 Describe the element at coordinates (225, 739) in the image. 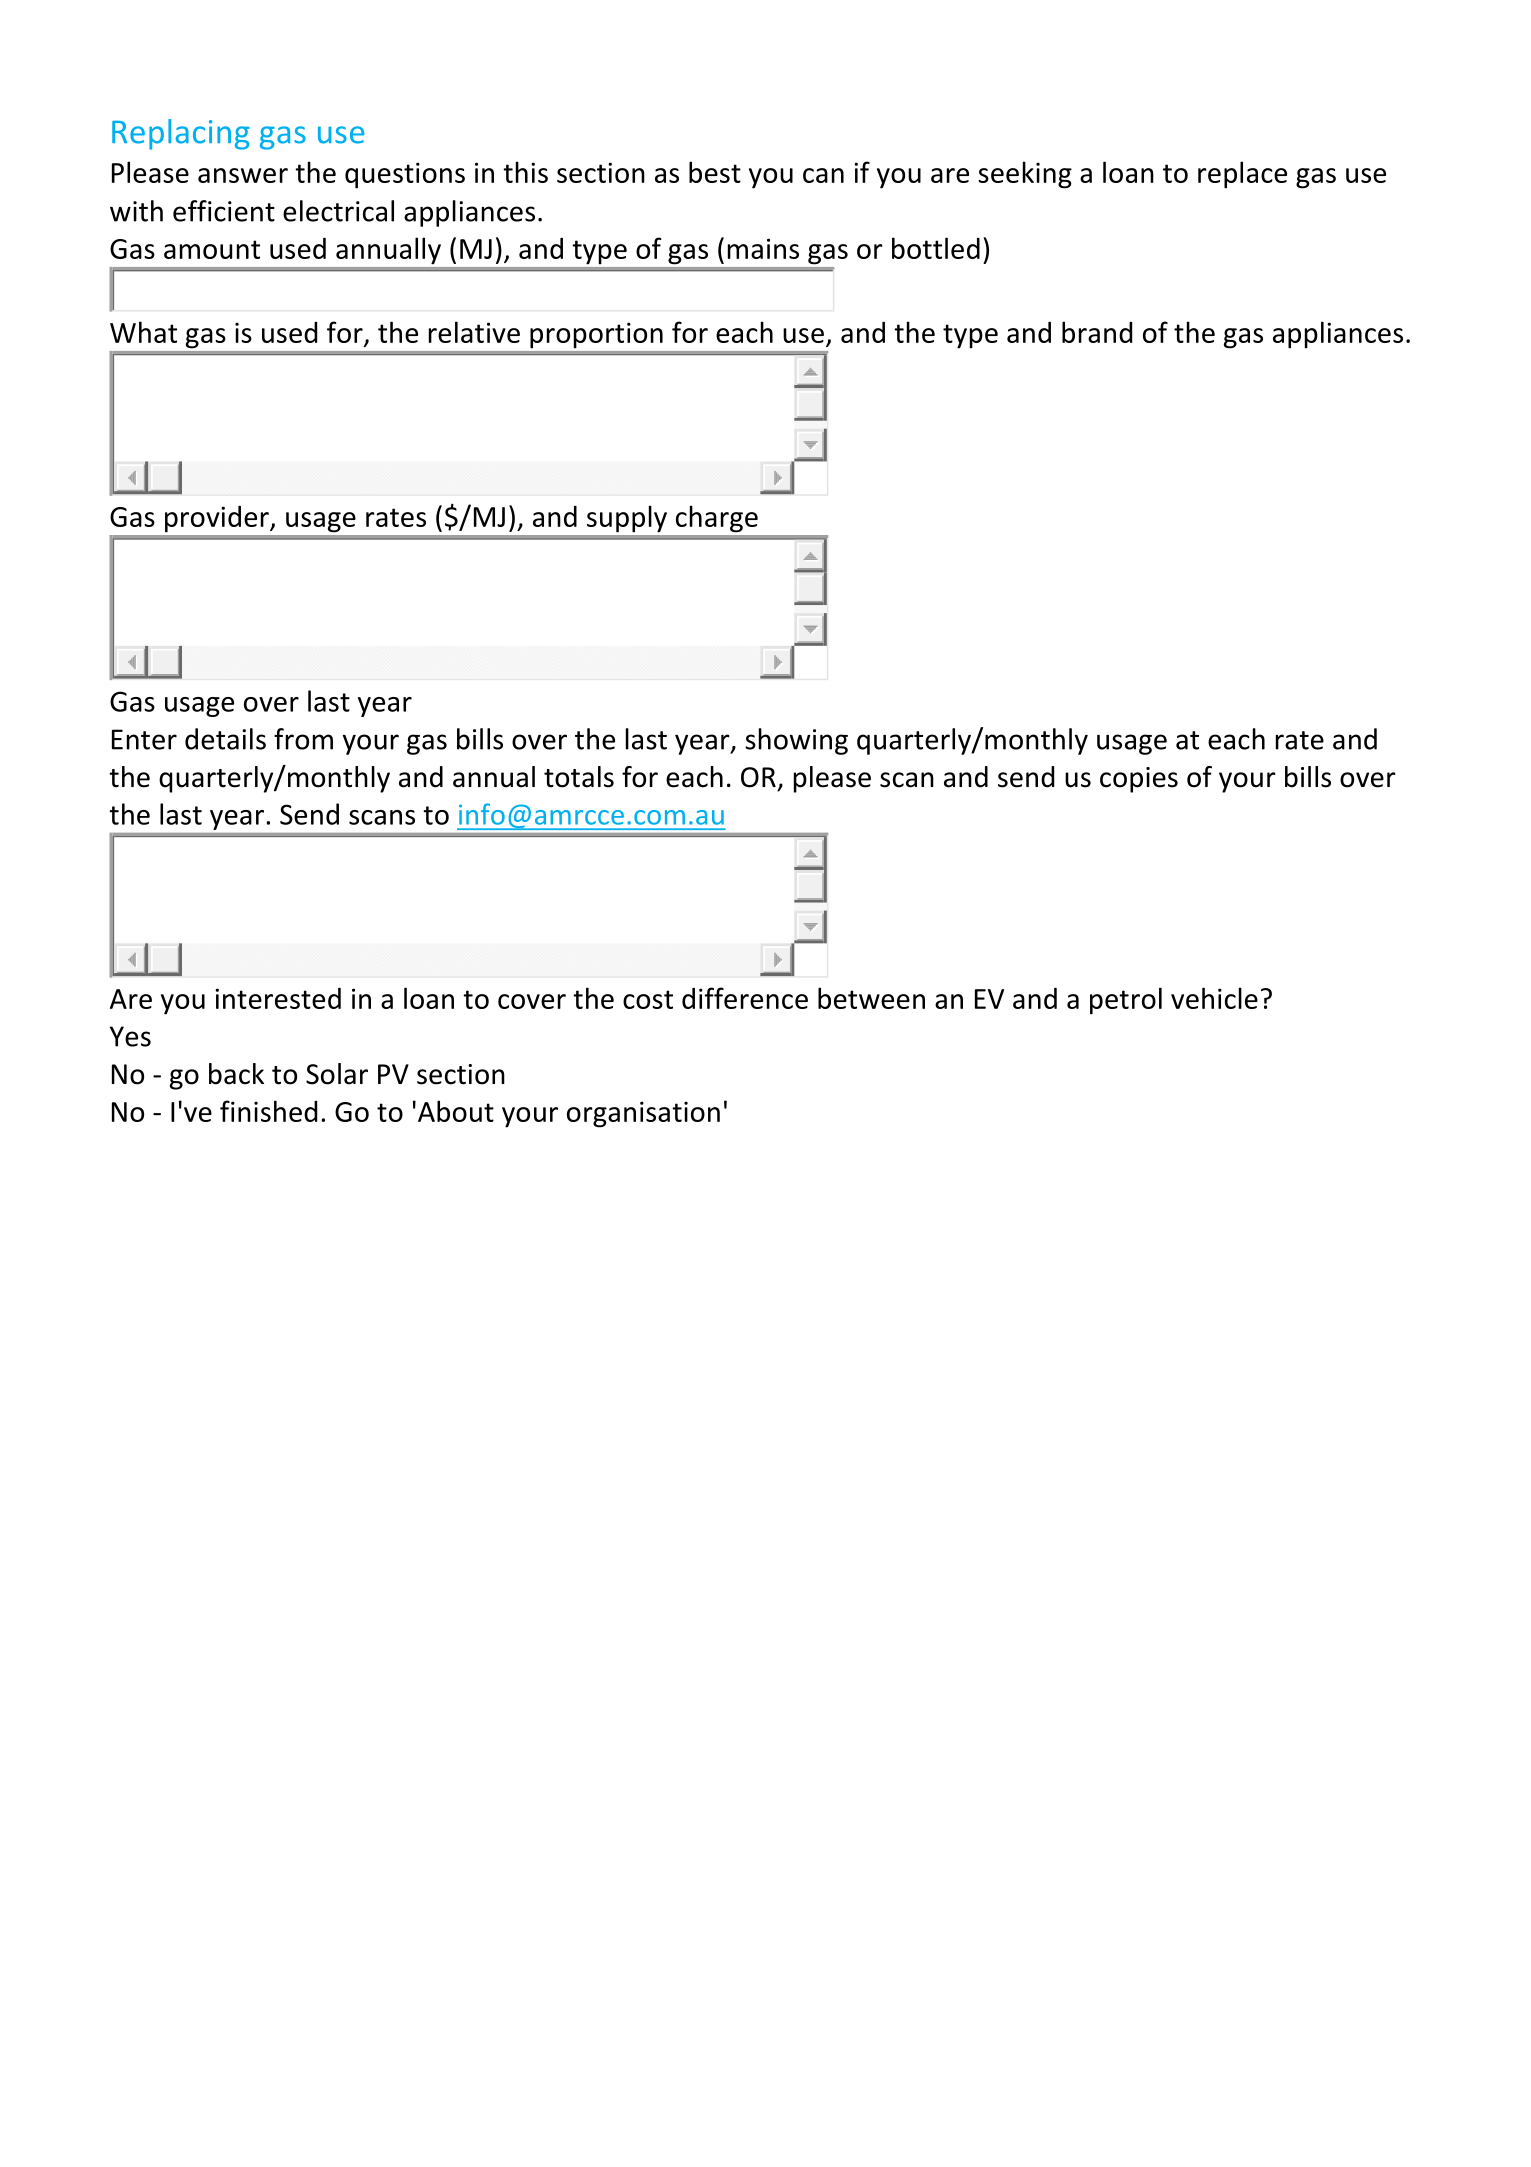

I see `details` at that location.
